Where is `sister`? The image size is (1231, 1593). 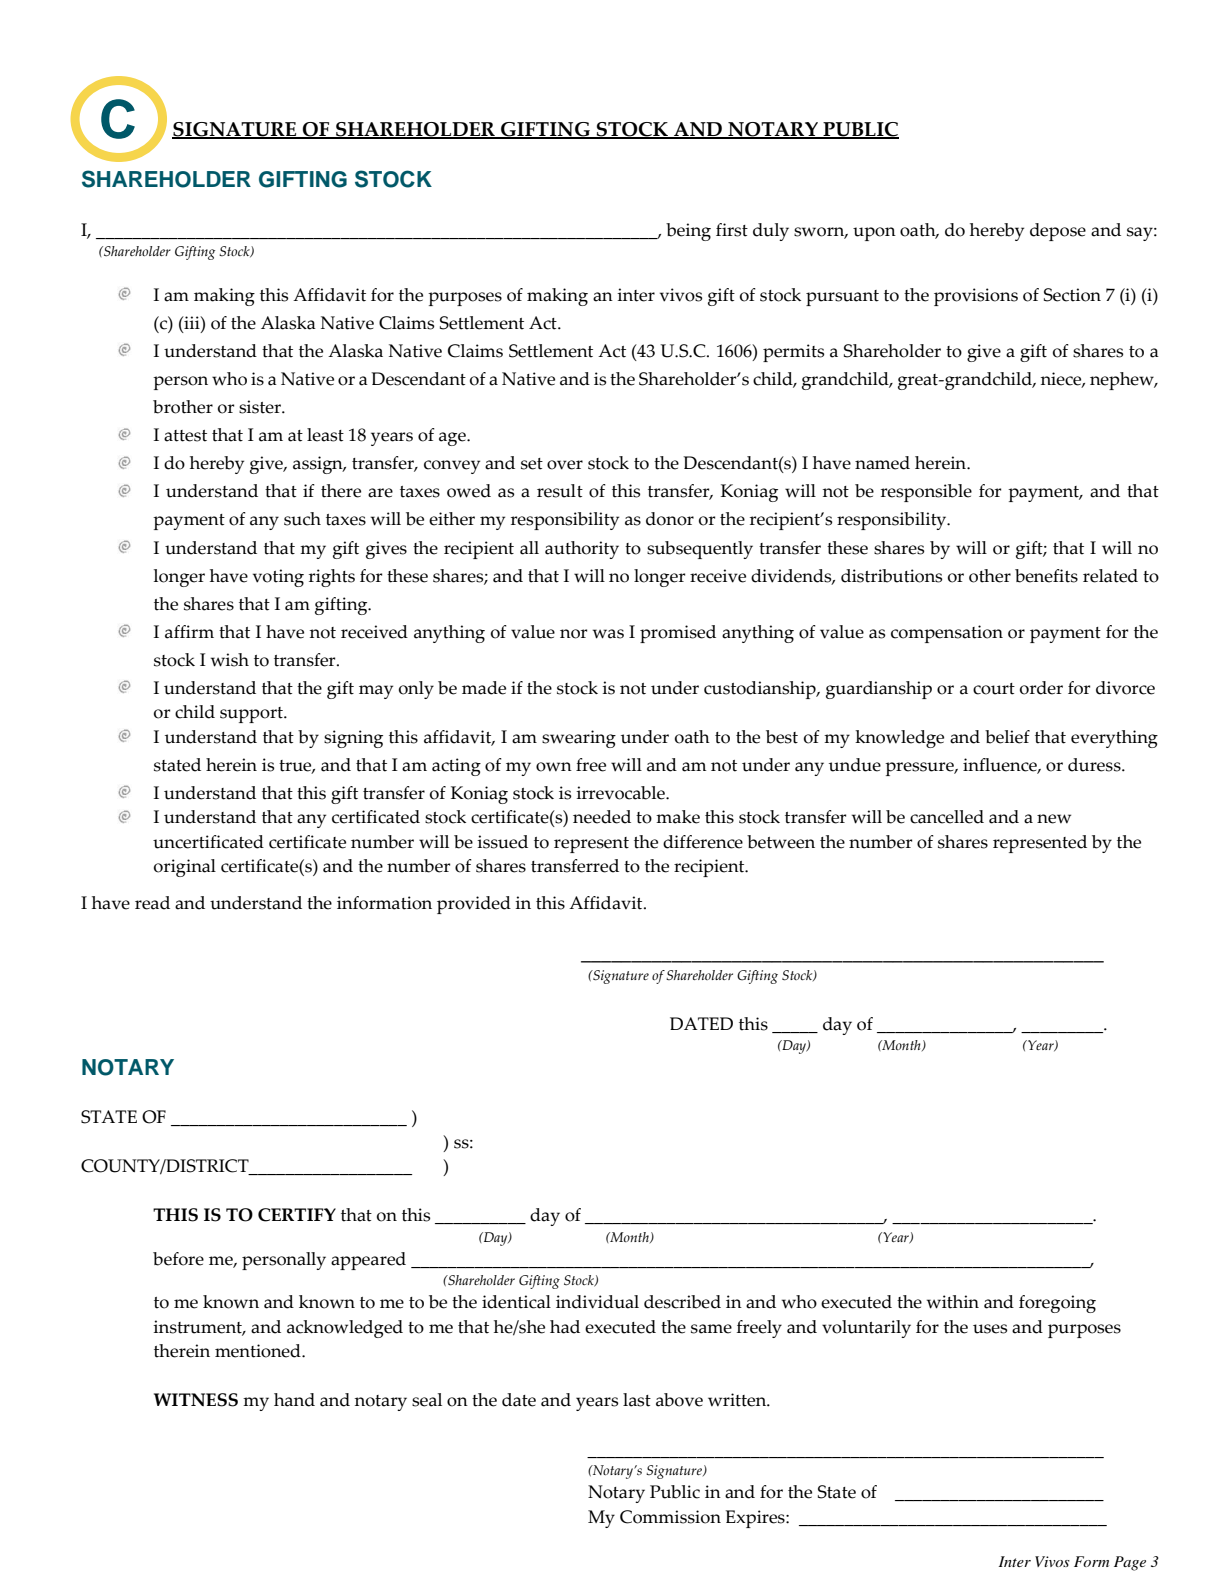
sister is located at coordinates (261, 407).
